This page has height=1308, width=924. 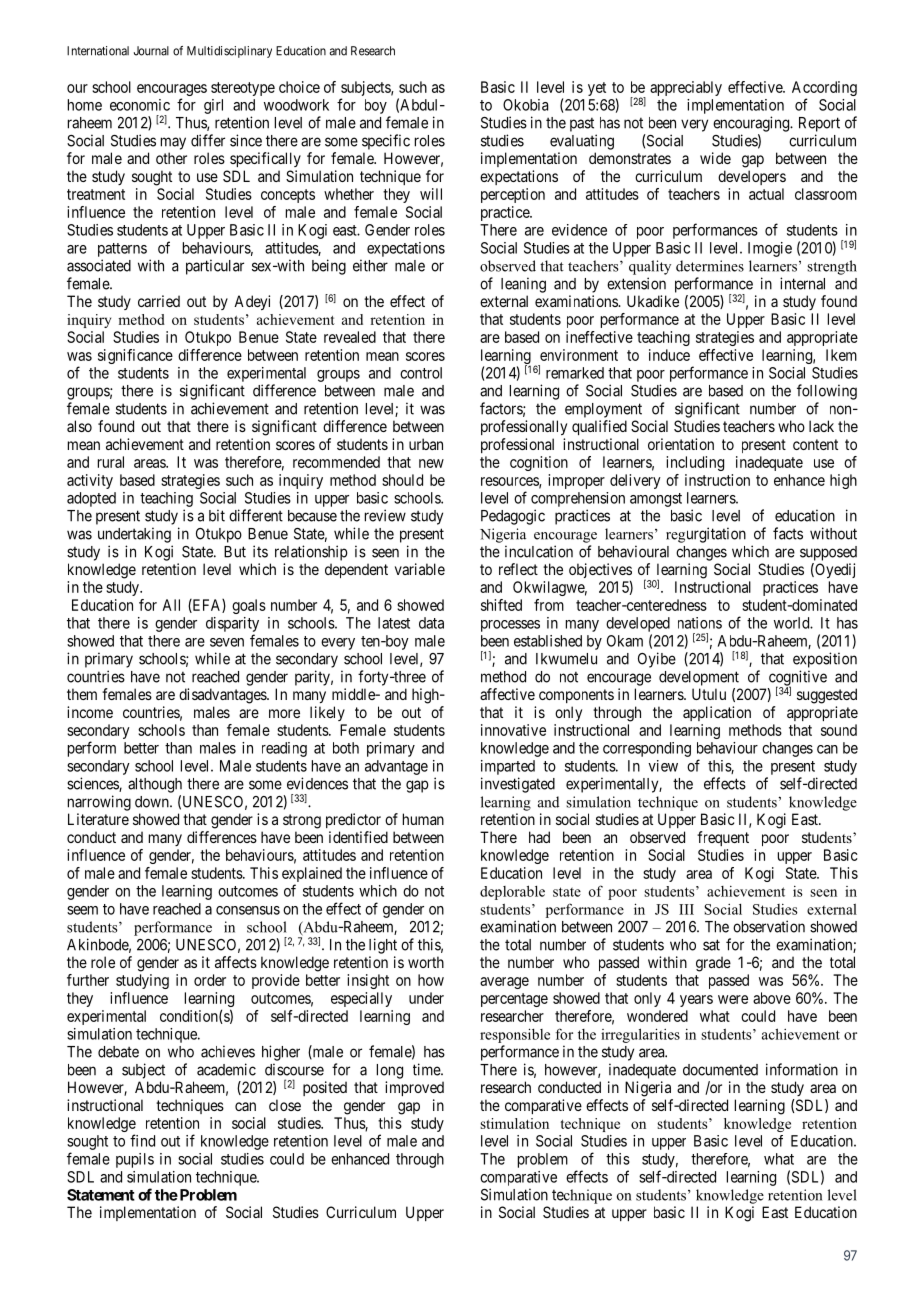 What do you see at coordinates (512, 892) in the page?
I see `deplorable` at bounding box center [512, 892].
